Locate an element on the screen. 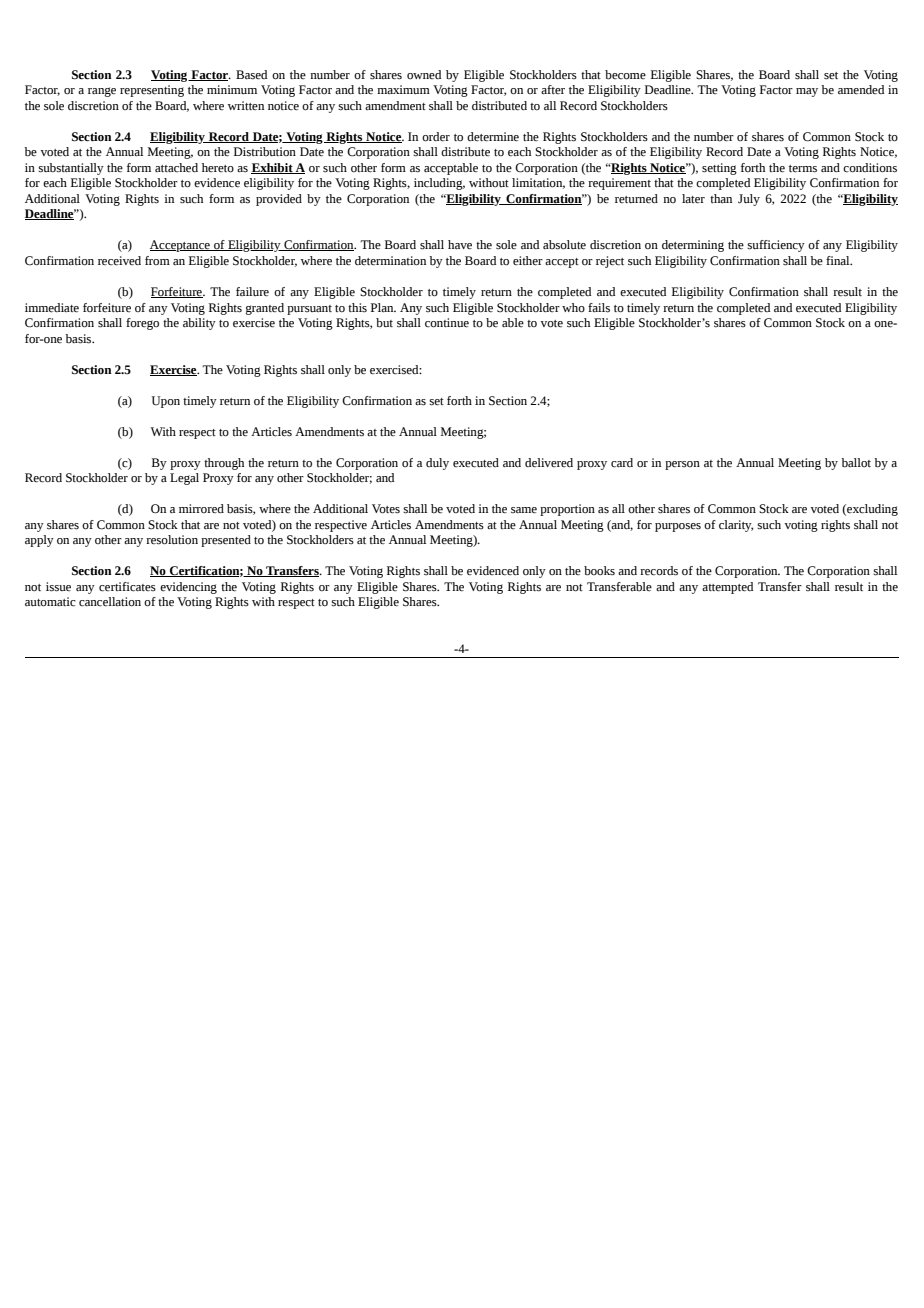 This screenshot has height=1308, width=924. certificates is located at coordinates (127, 587).
